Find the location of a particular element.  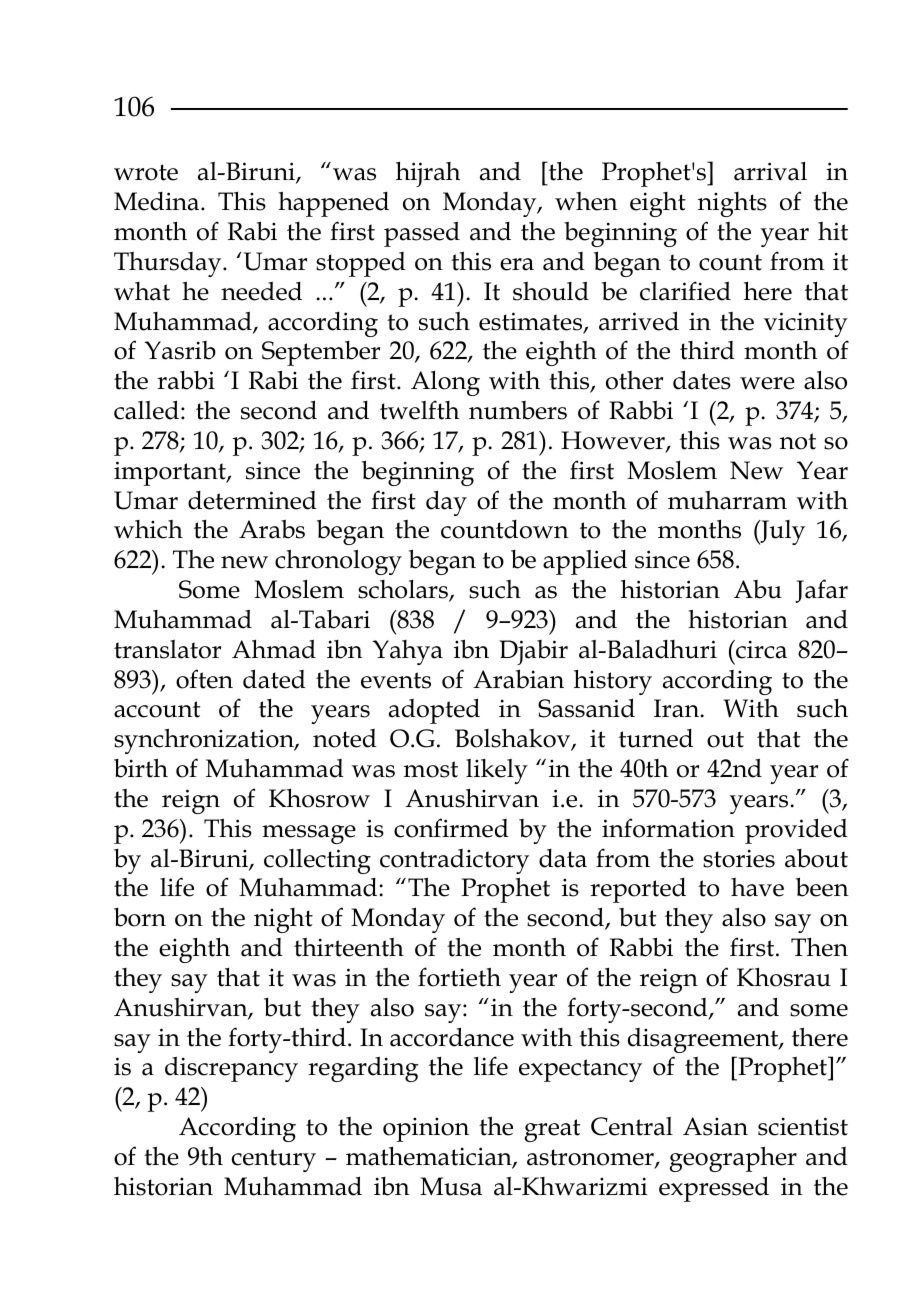

arrival is located at coordinates (770, 171).
